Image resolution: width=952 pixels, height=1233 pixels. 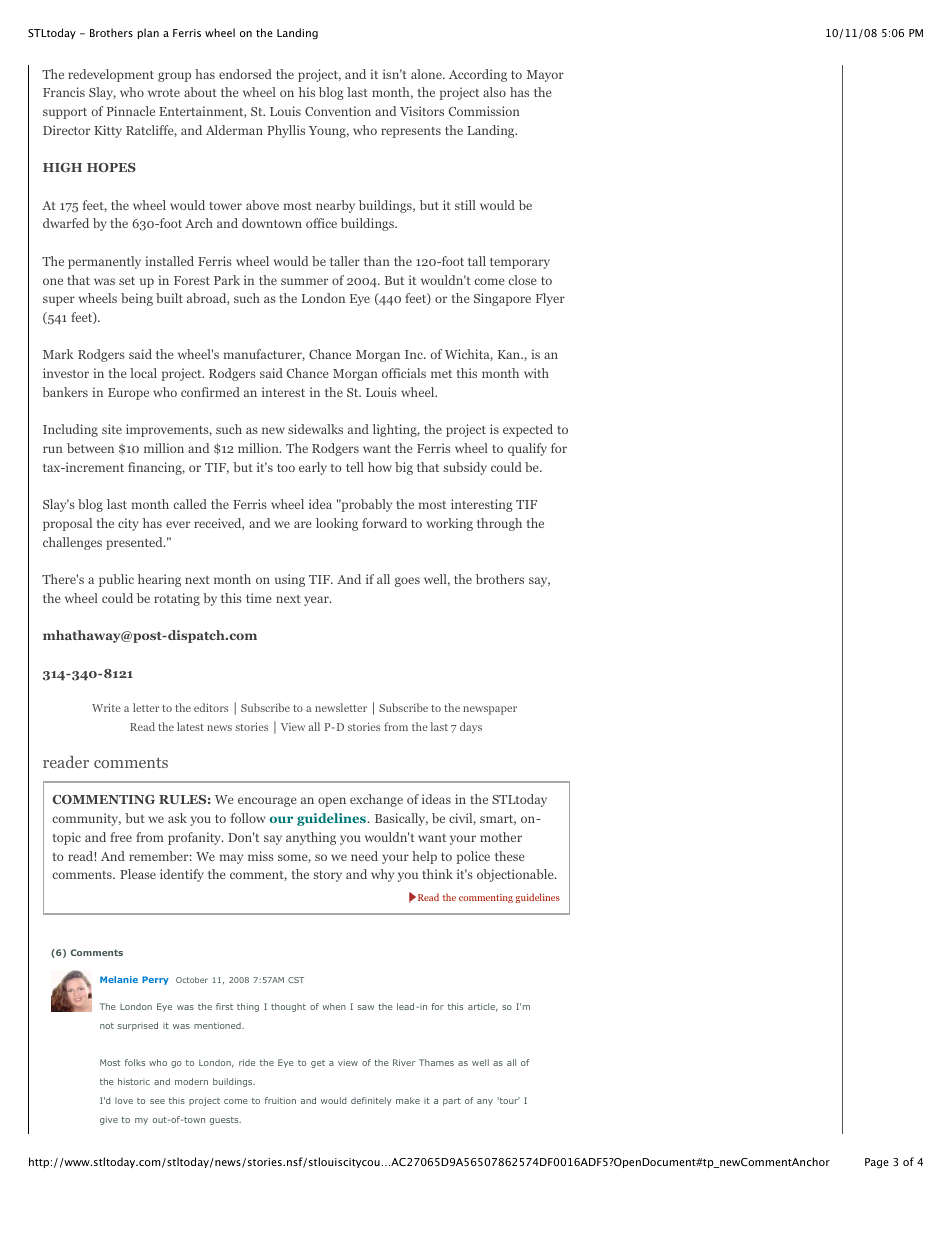 I want to click on rotating, so click(x=177, y=599).
